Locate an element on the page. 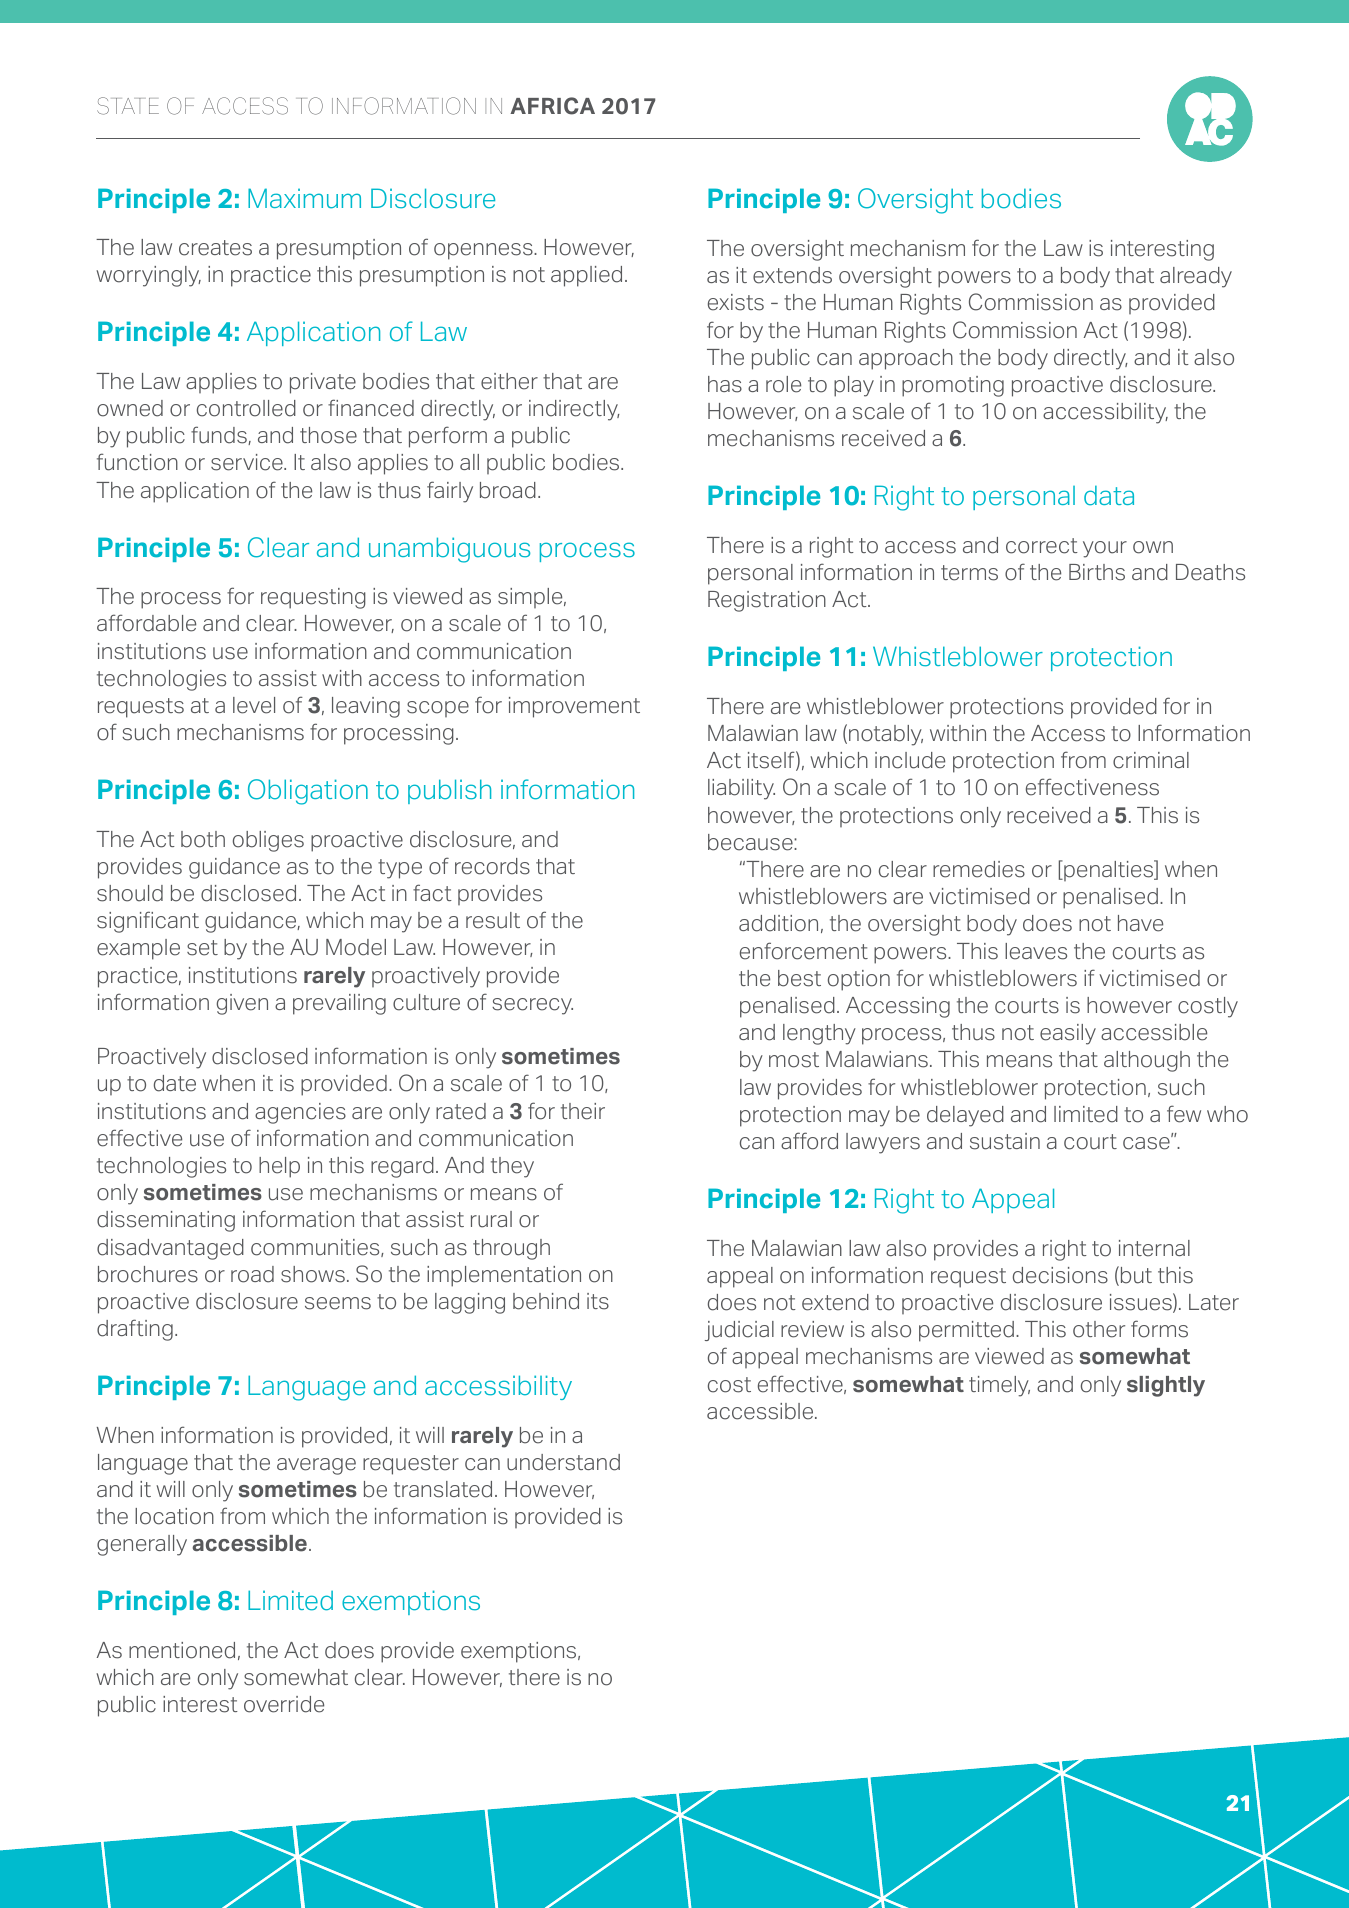 The width and height of the document is (1349, 1908). AFRICA is located at coordinates (552, 106).
